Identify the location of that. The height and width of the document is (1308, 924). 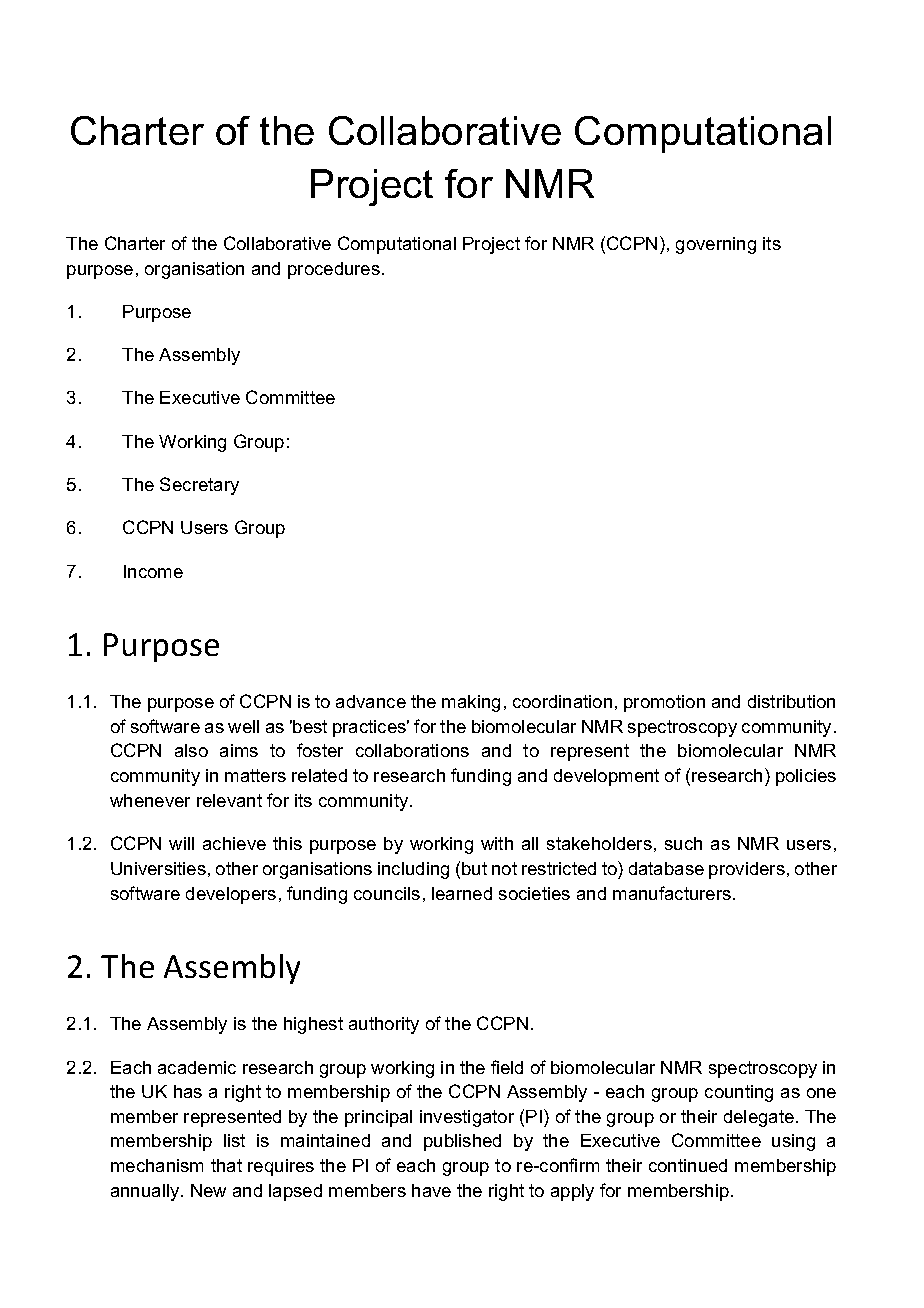
(226, 1165).
